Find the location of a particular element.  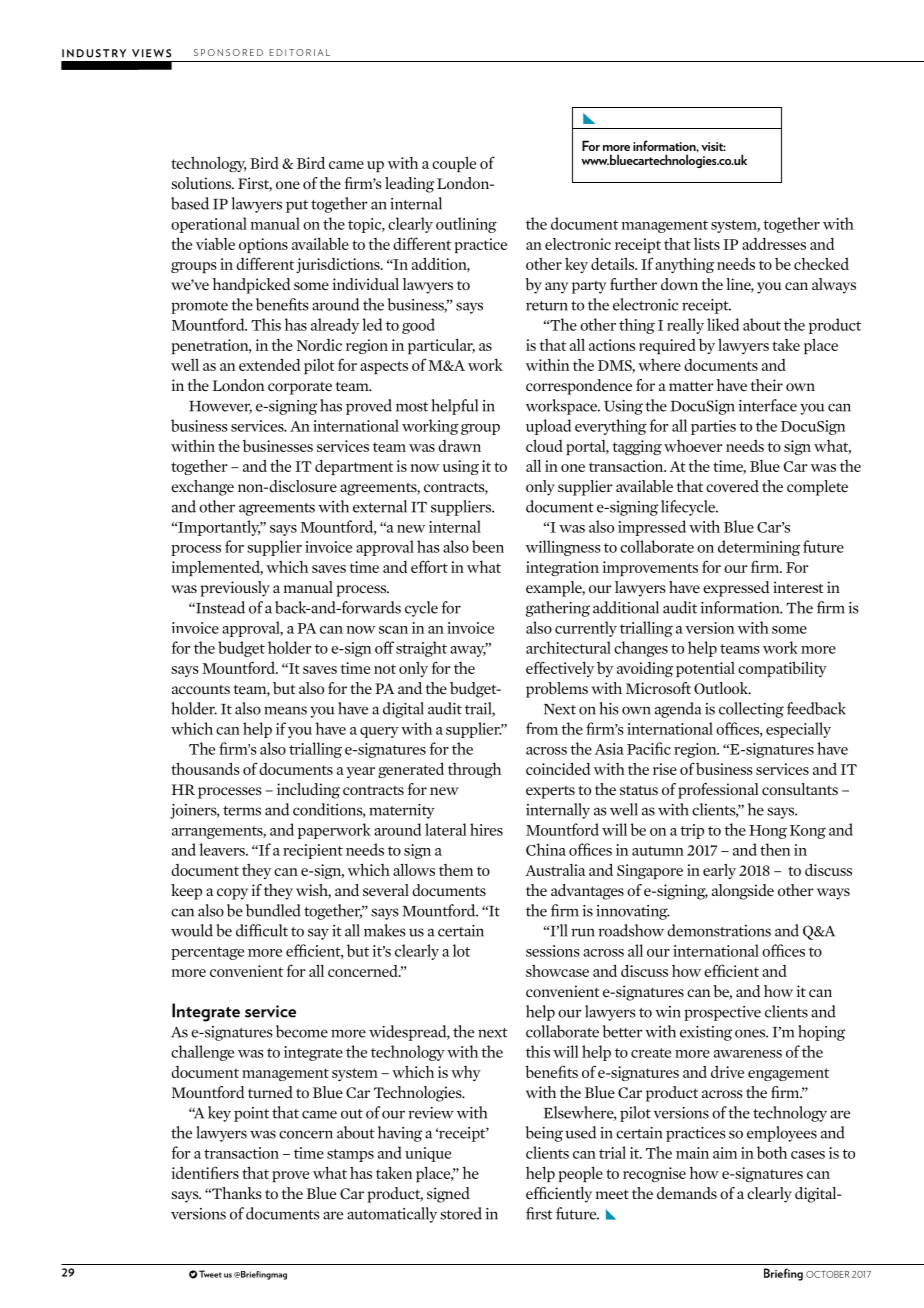

However is located at coordinates (220, 407).
